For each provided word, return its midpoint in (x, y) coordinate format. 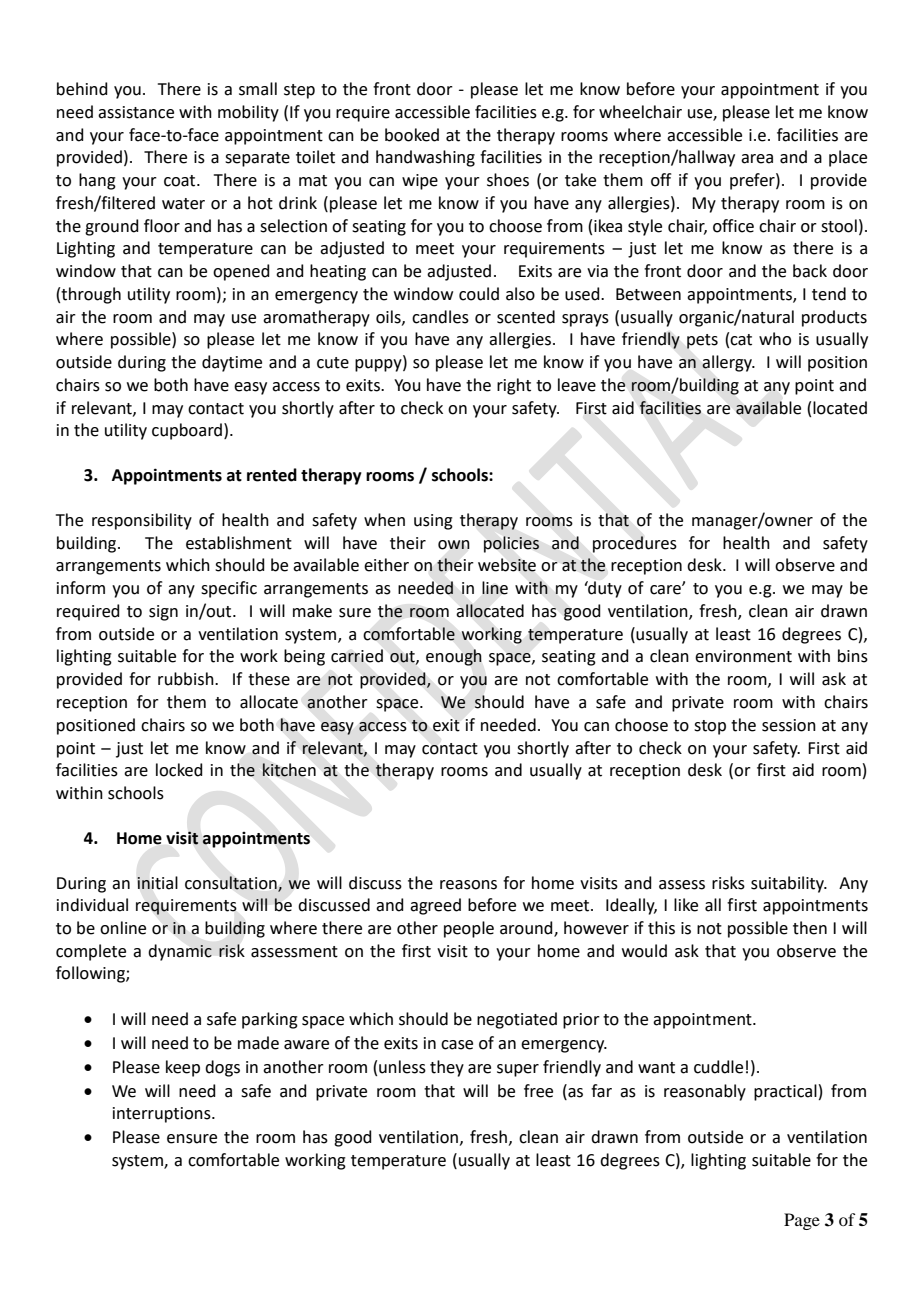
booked (412, 135)
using (433, 522)
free (538, 1091)
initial (157, 883)
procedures (635, 544)
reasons (468, 885)
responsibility (142, 521)
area (757, 159)
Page (802, 1221)
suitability (789, 884)
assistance (136, 112)
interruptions (163, 1115)
